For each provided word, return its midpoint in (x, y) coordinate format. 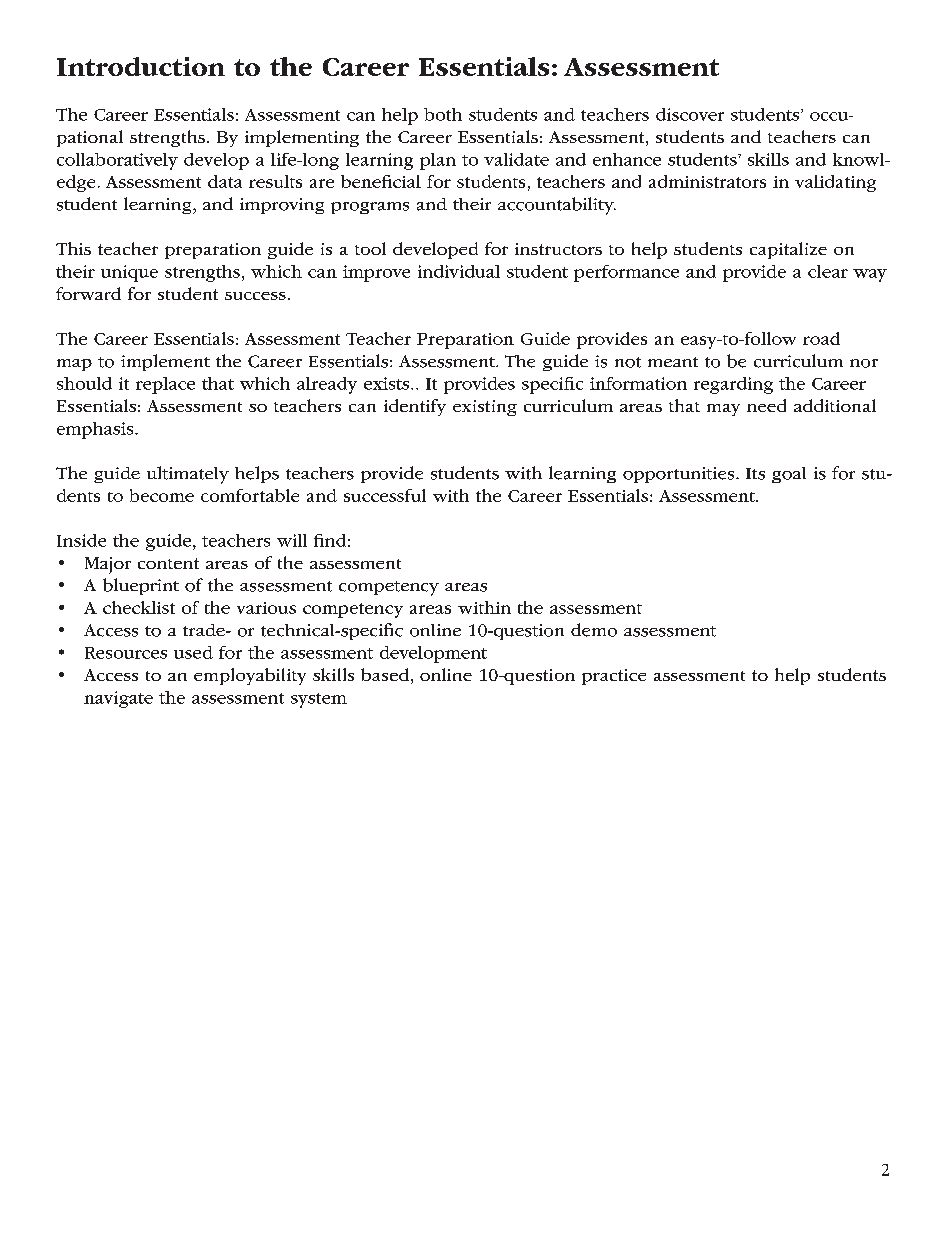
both (443, 114)
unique (129, 273)
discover (690, 114)
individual (459, 271)
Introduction (141, 66)
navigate (118, 699)
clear (828, 271)
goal (789, 475)
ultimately (188, 475)
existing (485, 408)
